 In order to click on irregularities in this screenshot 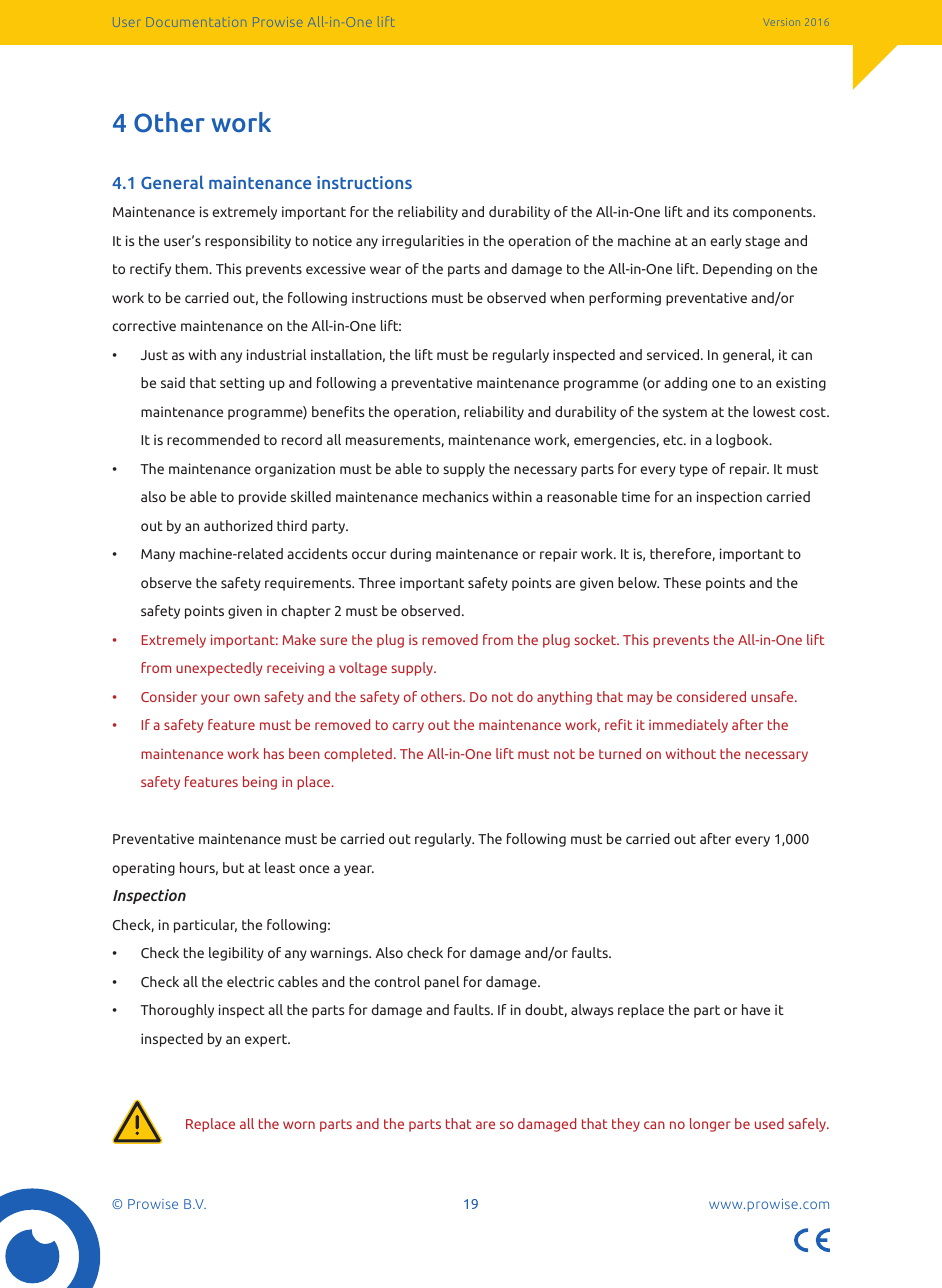, I will do `click(423, 242)`.
